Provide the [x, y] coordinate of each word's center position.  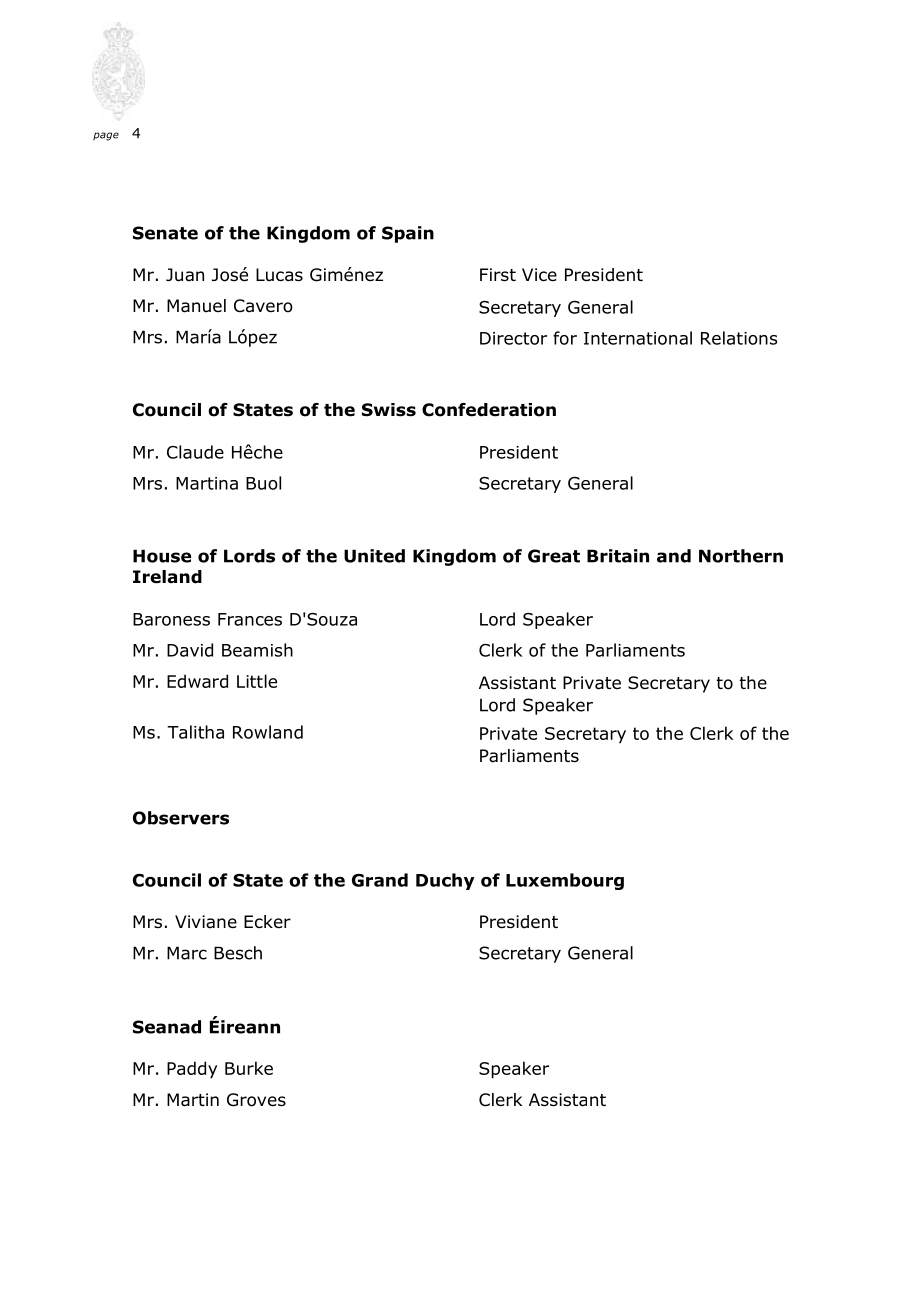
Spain [408, 234]
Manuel [196, 306]
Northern [741, 556]
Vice [539, 275]
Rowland [268, 732]
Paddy [192, 1070]
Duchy [445, 881]
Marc [187, 953]
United [374, 556]
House [162, 556]
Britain [618, 556]
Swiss [389, 410]
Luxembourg [565, 881]
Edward [197, 681]
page [106, 136]
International [638, 338]
